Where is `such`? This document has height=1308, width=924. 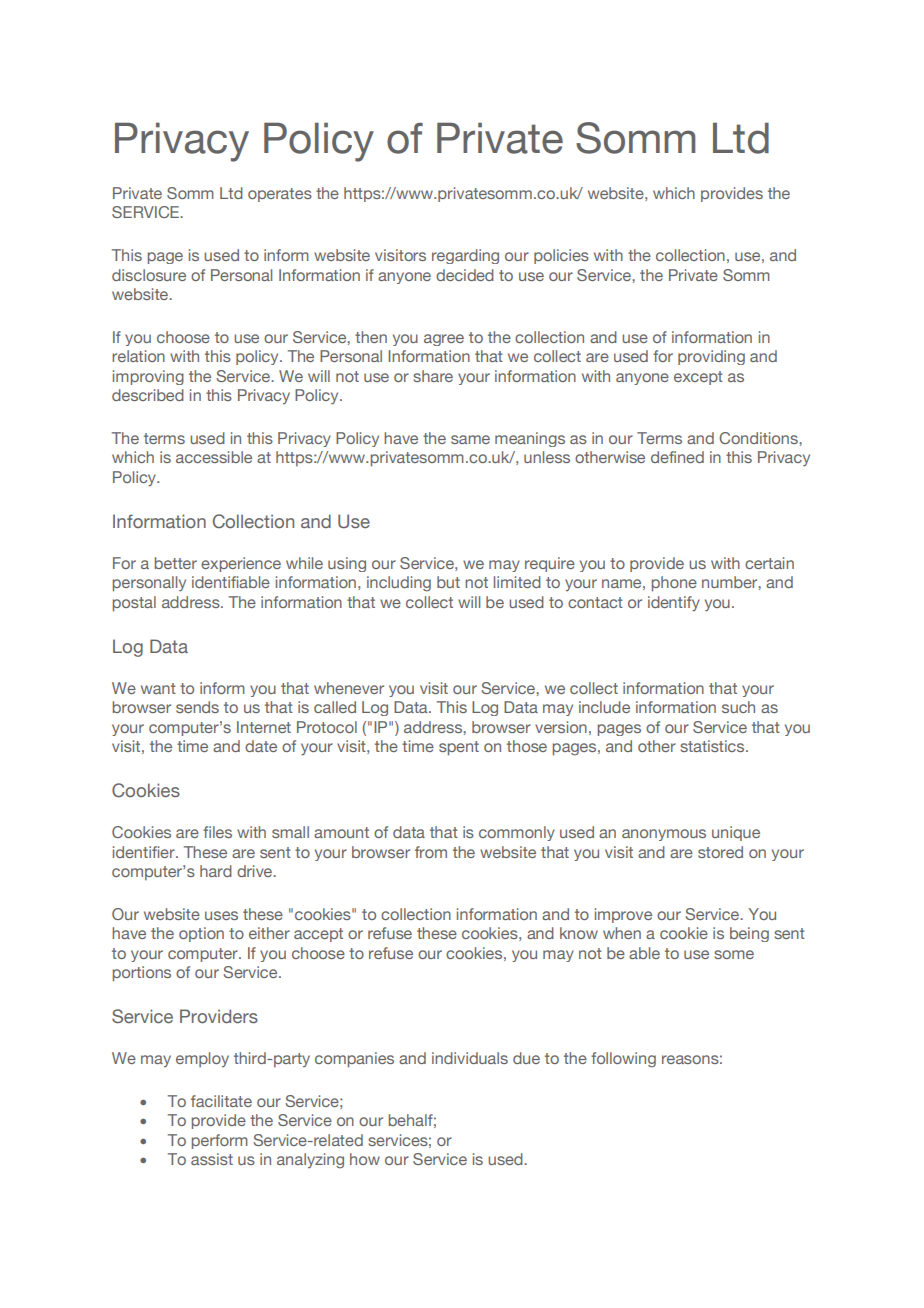 such is located at coordinates (738, 707).
